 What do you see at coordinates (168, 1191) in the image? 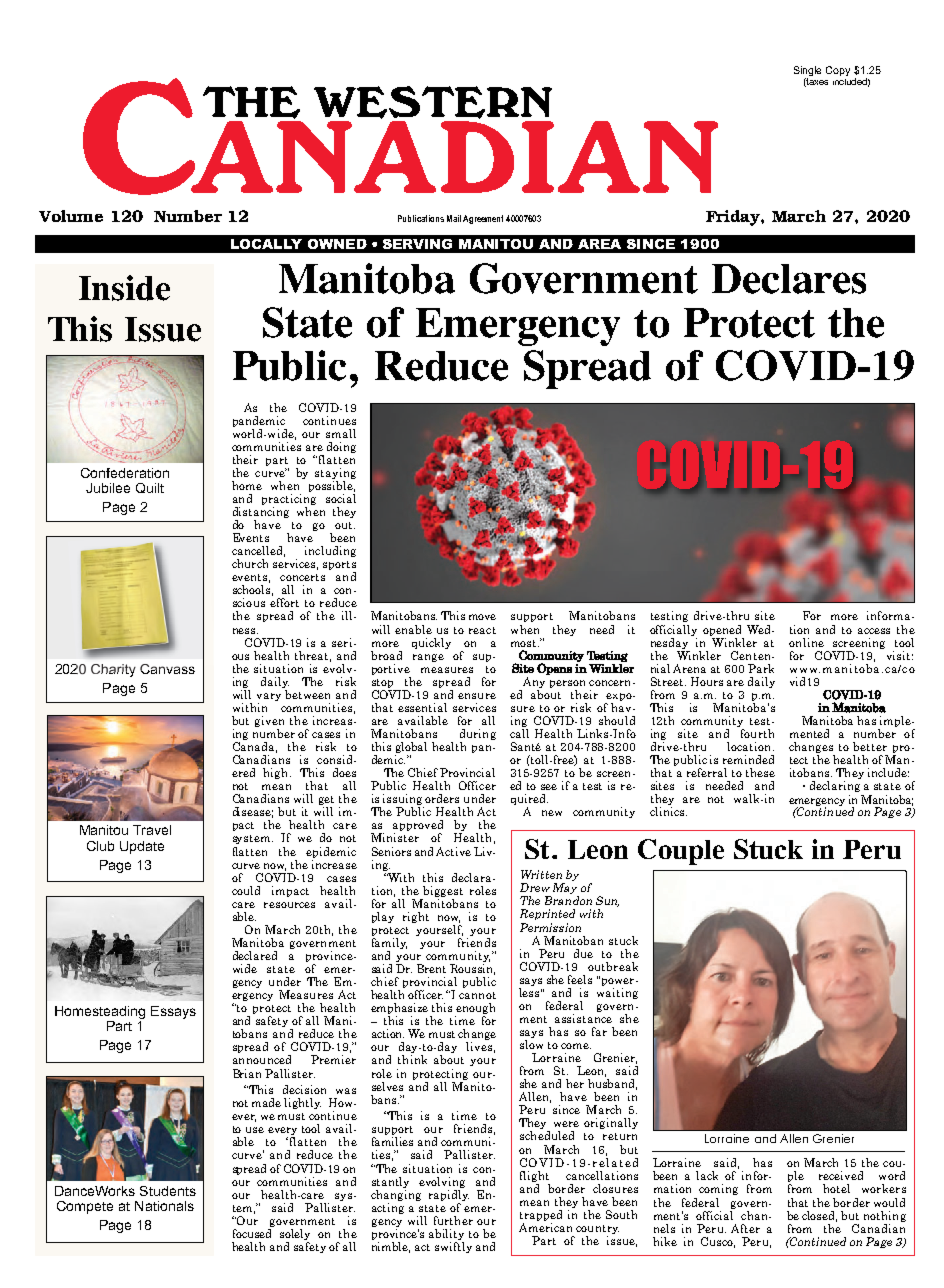
I see `Students` at bounding box center [168, 1191].
